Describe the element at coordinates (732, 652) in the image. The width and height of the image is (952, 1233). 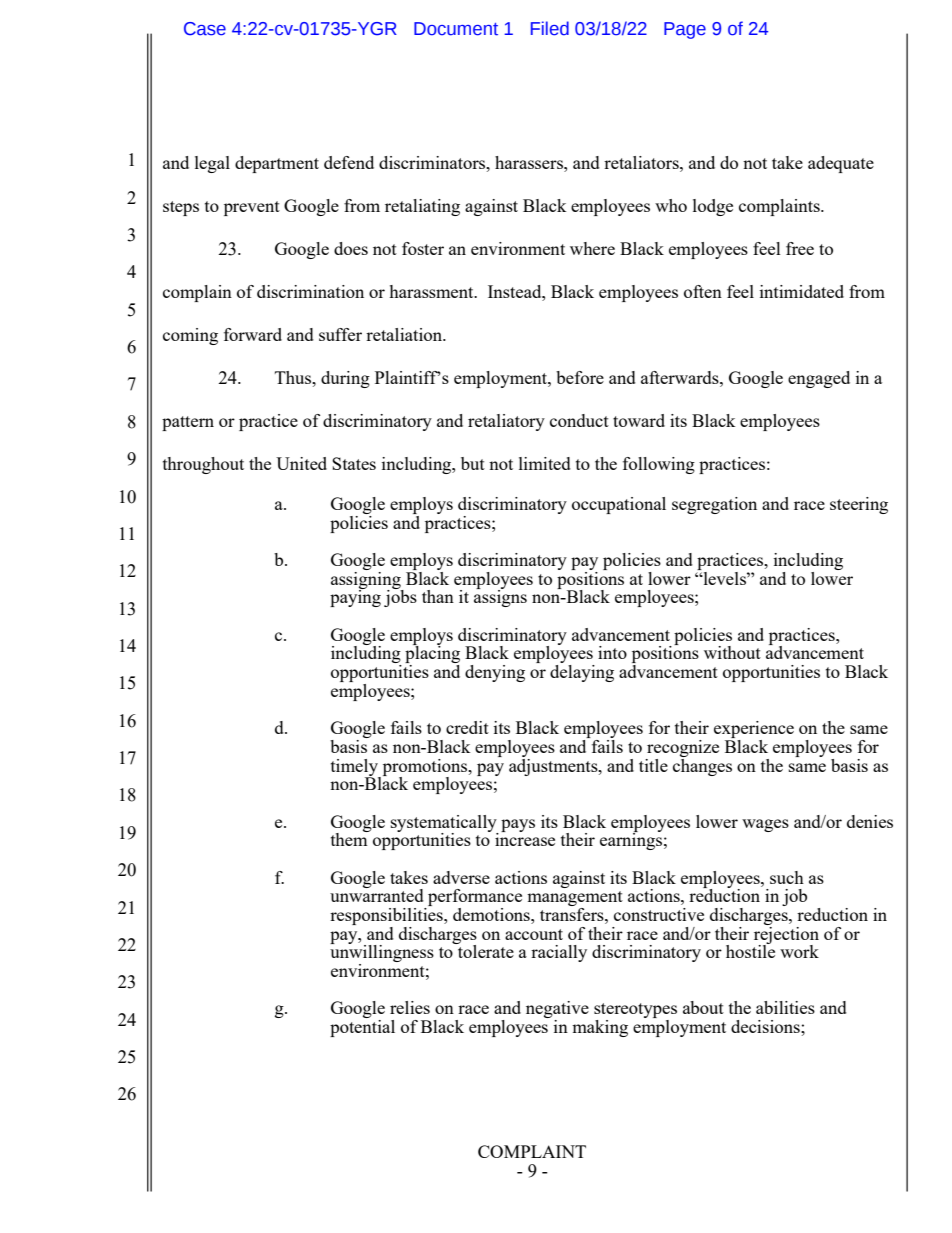
I see `without` at that location.
